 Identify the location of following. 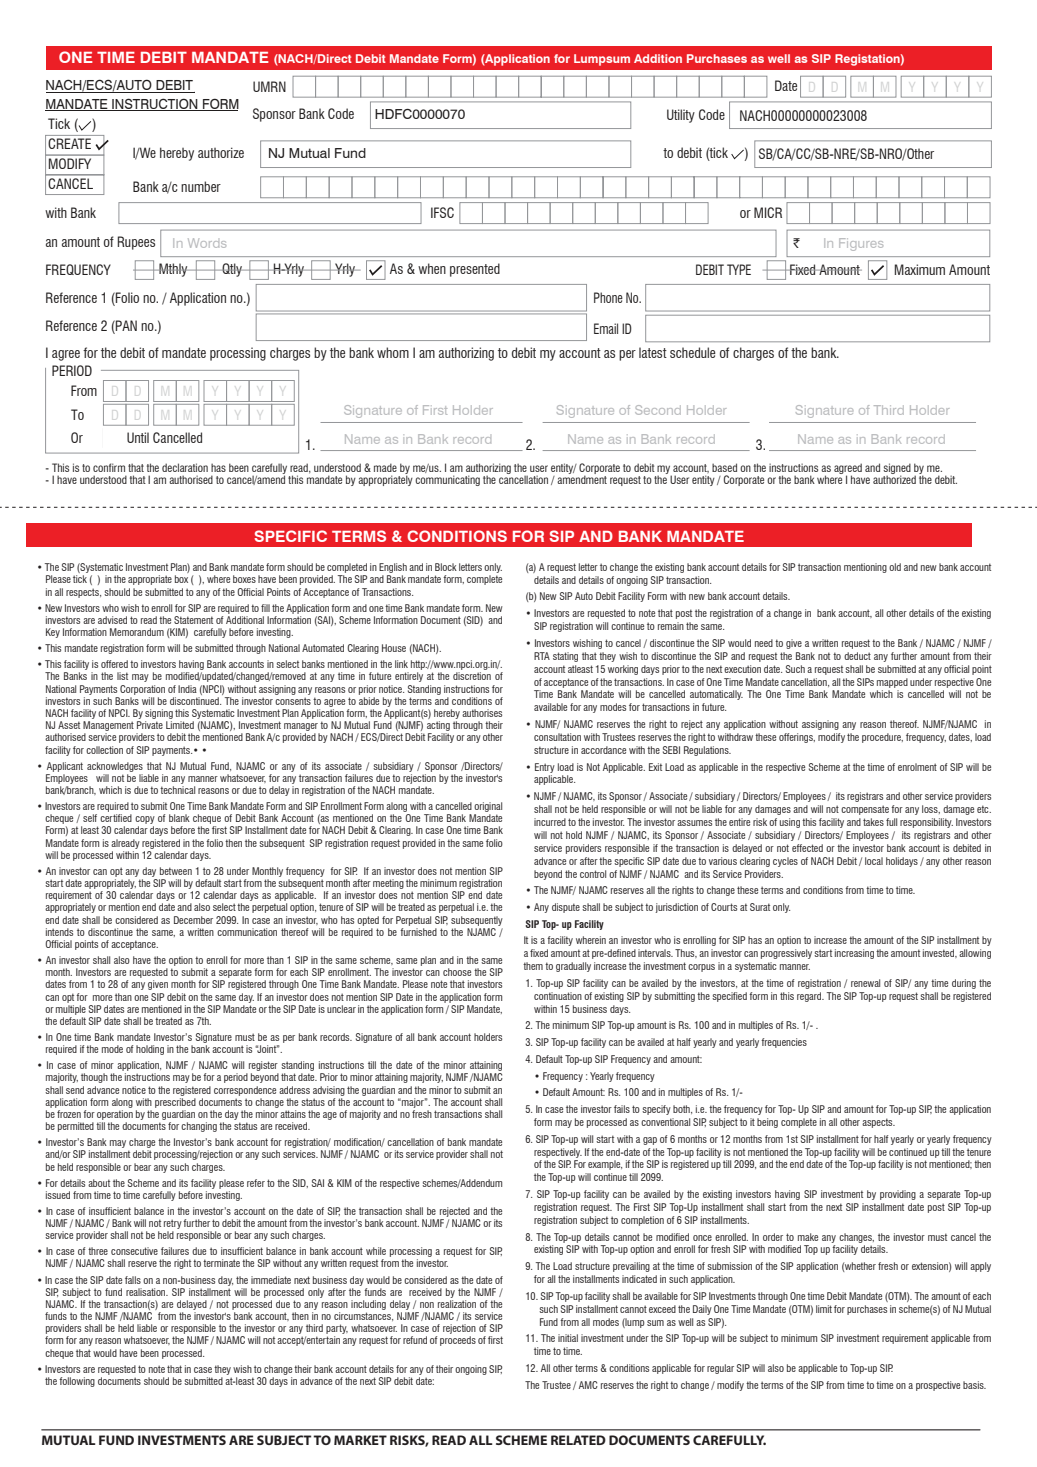
(77, 1382).
